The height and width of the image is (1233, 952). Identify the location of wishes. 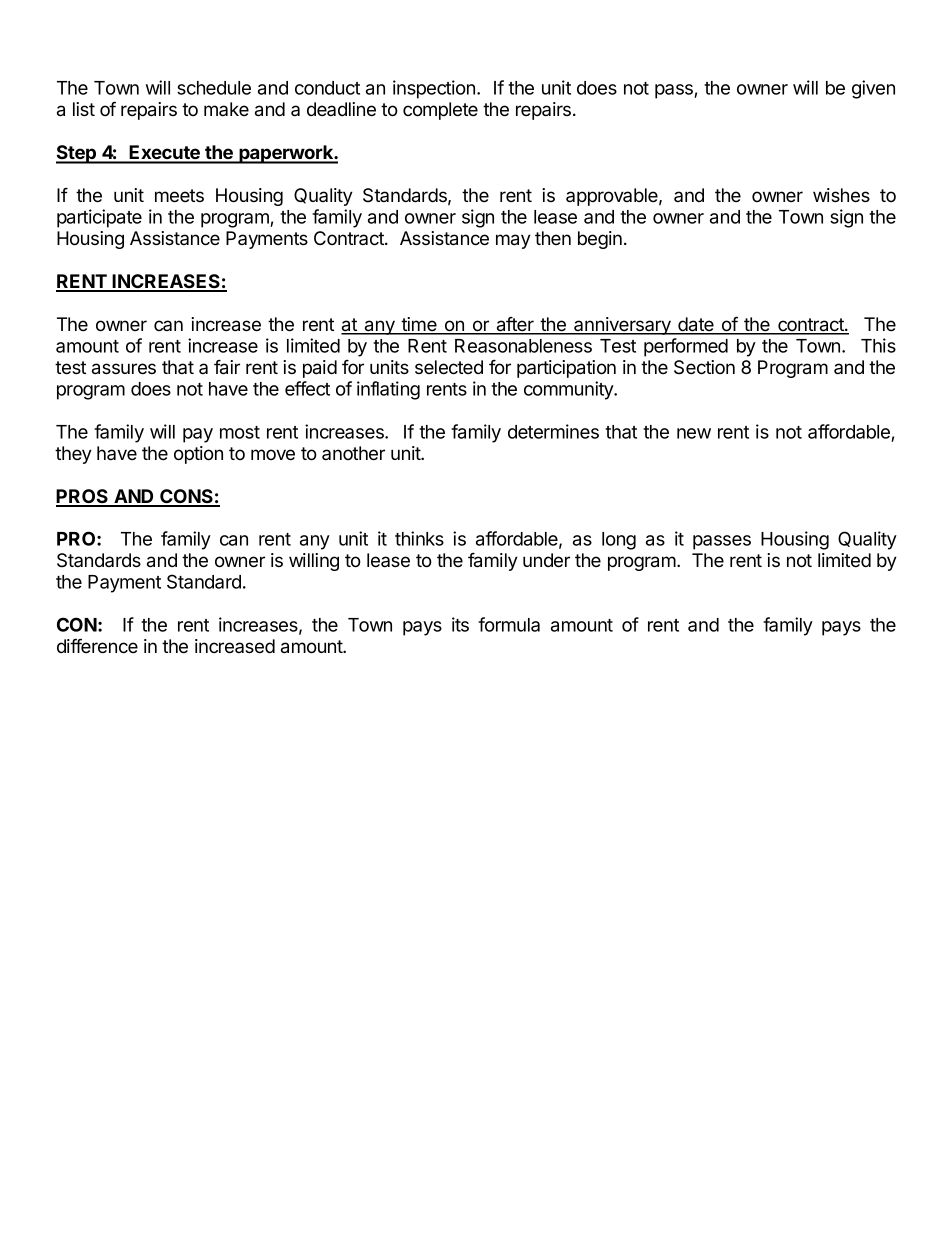
(841, 195).
